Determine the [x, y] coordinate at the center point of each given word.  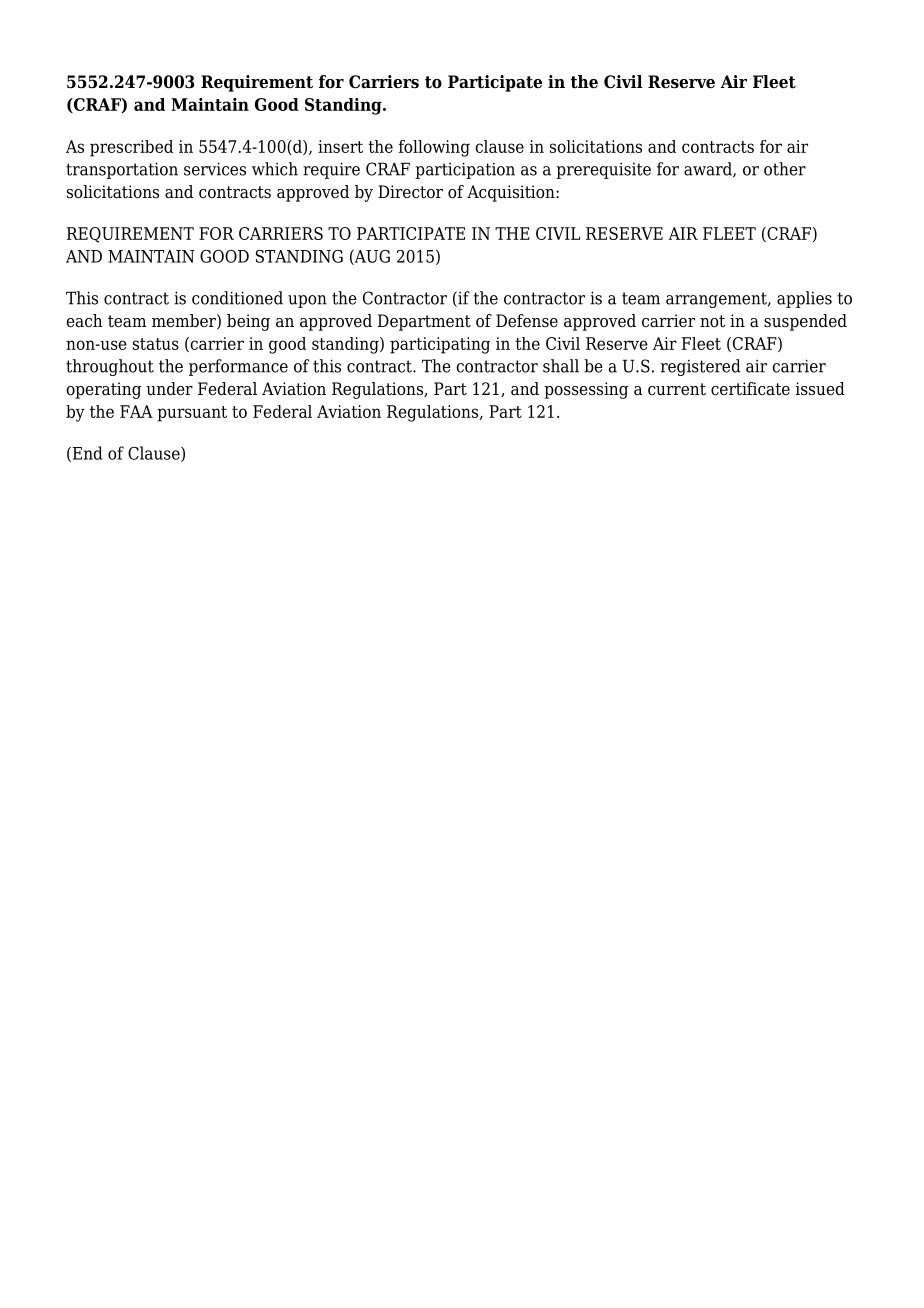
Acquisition [512, 193]
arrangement [717, 300]
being [248, 322]
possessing [586, 390]
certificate [750, 389]
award [709, 170]
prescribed [131, 148]
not [712, 321]
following [434, 148]
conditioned [237, 298]
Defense [527, 321]
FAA [136, 411]
